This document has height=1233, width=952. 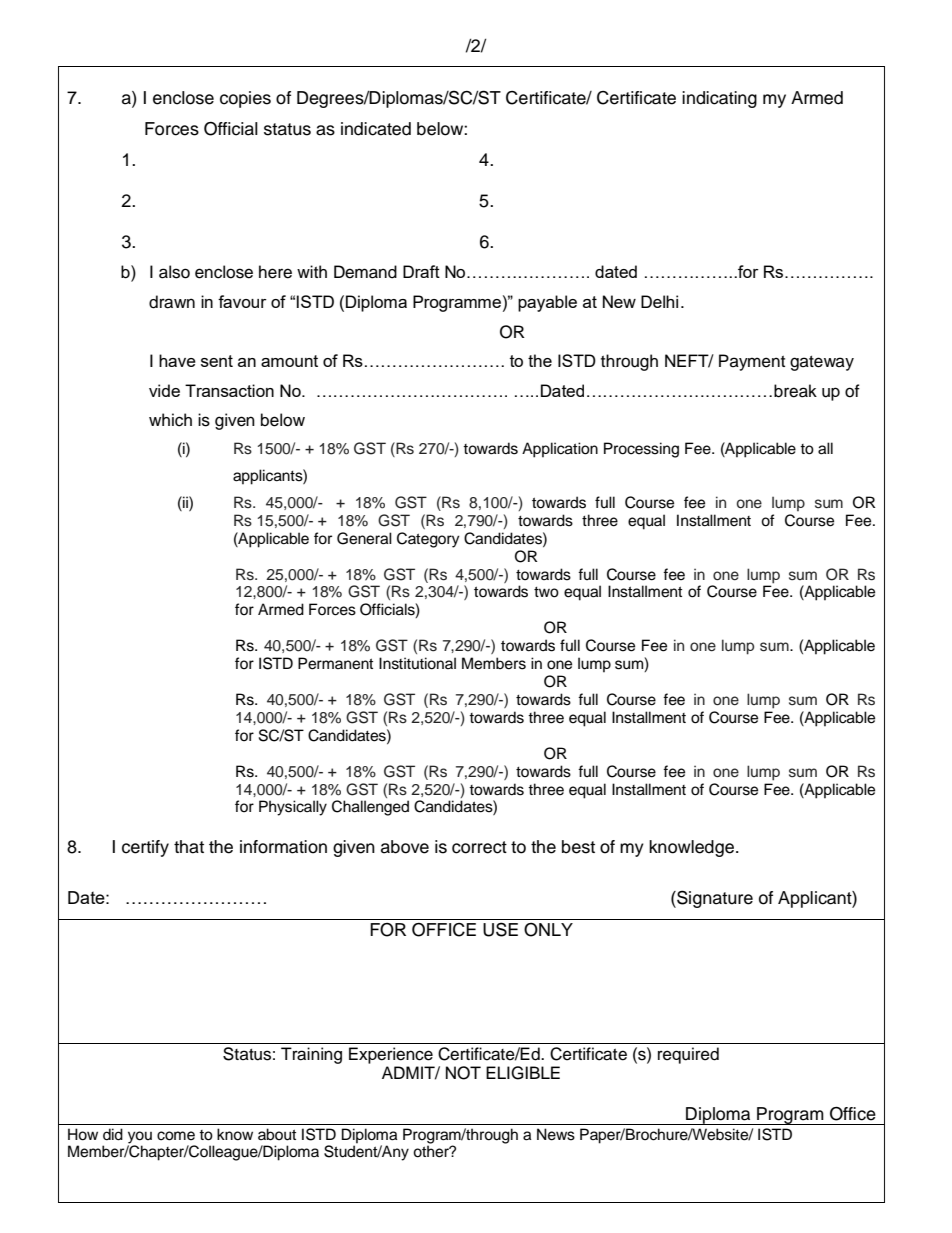 What do you see at coordinates (245, 99) in the document?
I see `copies` at bounding box center [245, 99].
